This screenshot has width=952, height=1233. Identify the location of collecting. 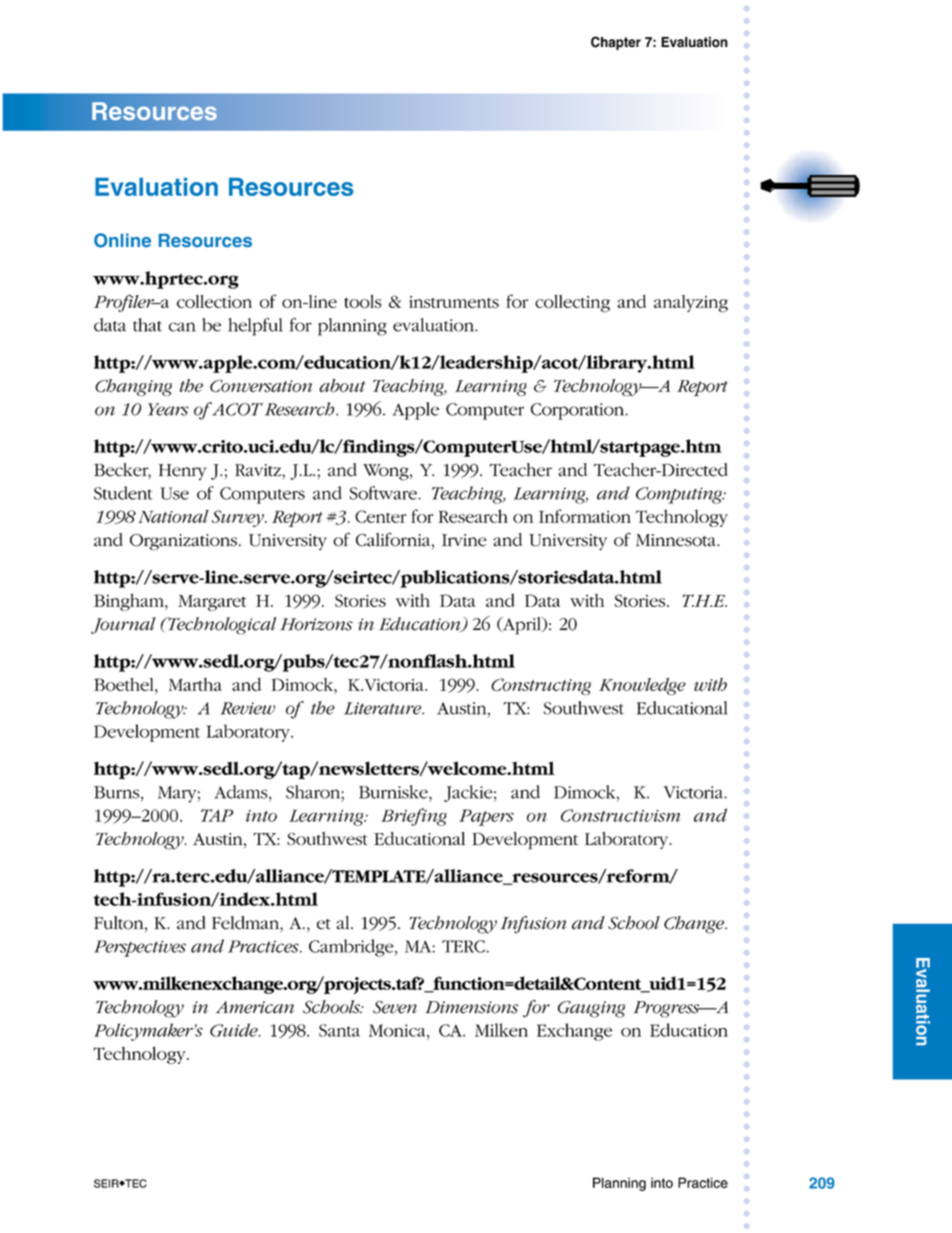
(572, 303).
